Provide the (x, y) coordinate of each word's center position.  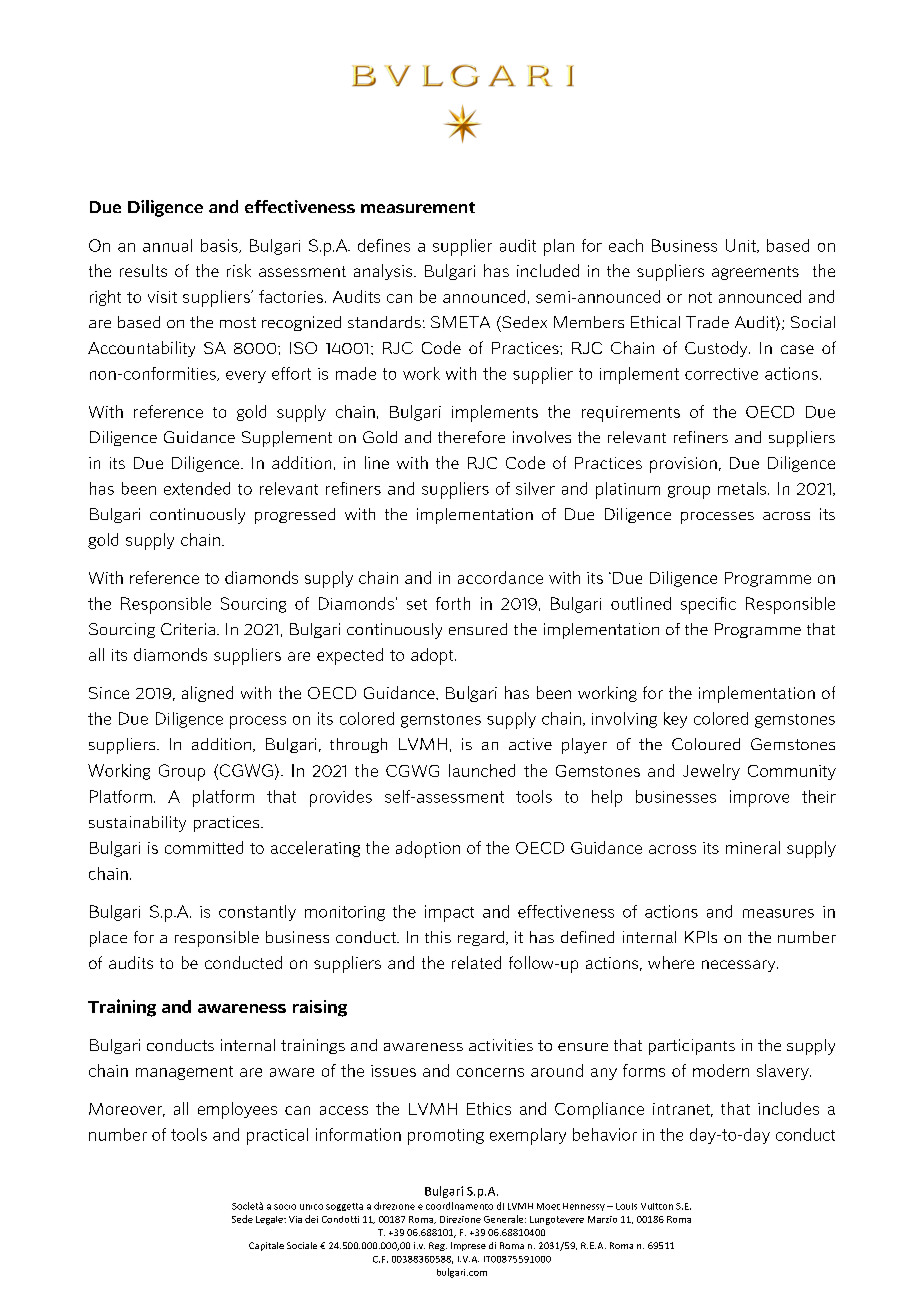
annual (167, 245)
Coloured (706, 744)
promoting (446, 1137)
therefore (471, 437)
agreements (755, 273)
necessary (740, 966)
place (108, 939)
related (476, 962)
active (530, 744)
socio (285, 1207)
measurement (418, 207)
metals (743, 488)
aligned (207, 694)
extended (197, 488)
